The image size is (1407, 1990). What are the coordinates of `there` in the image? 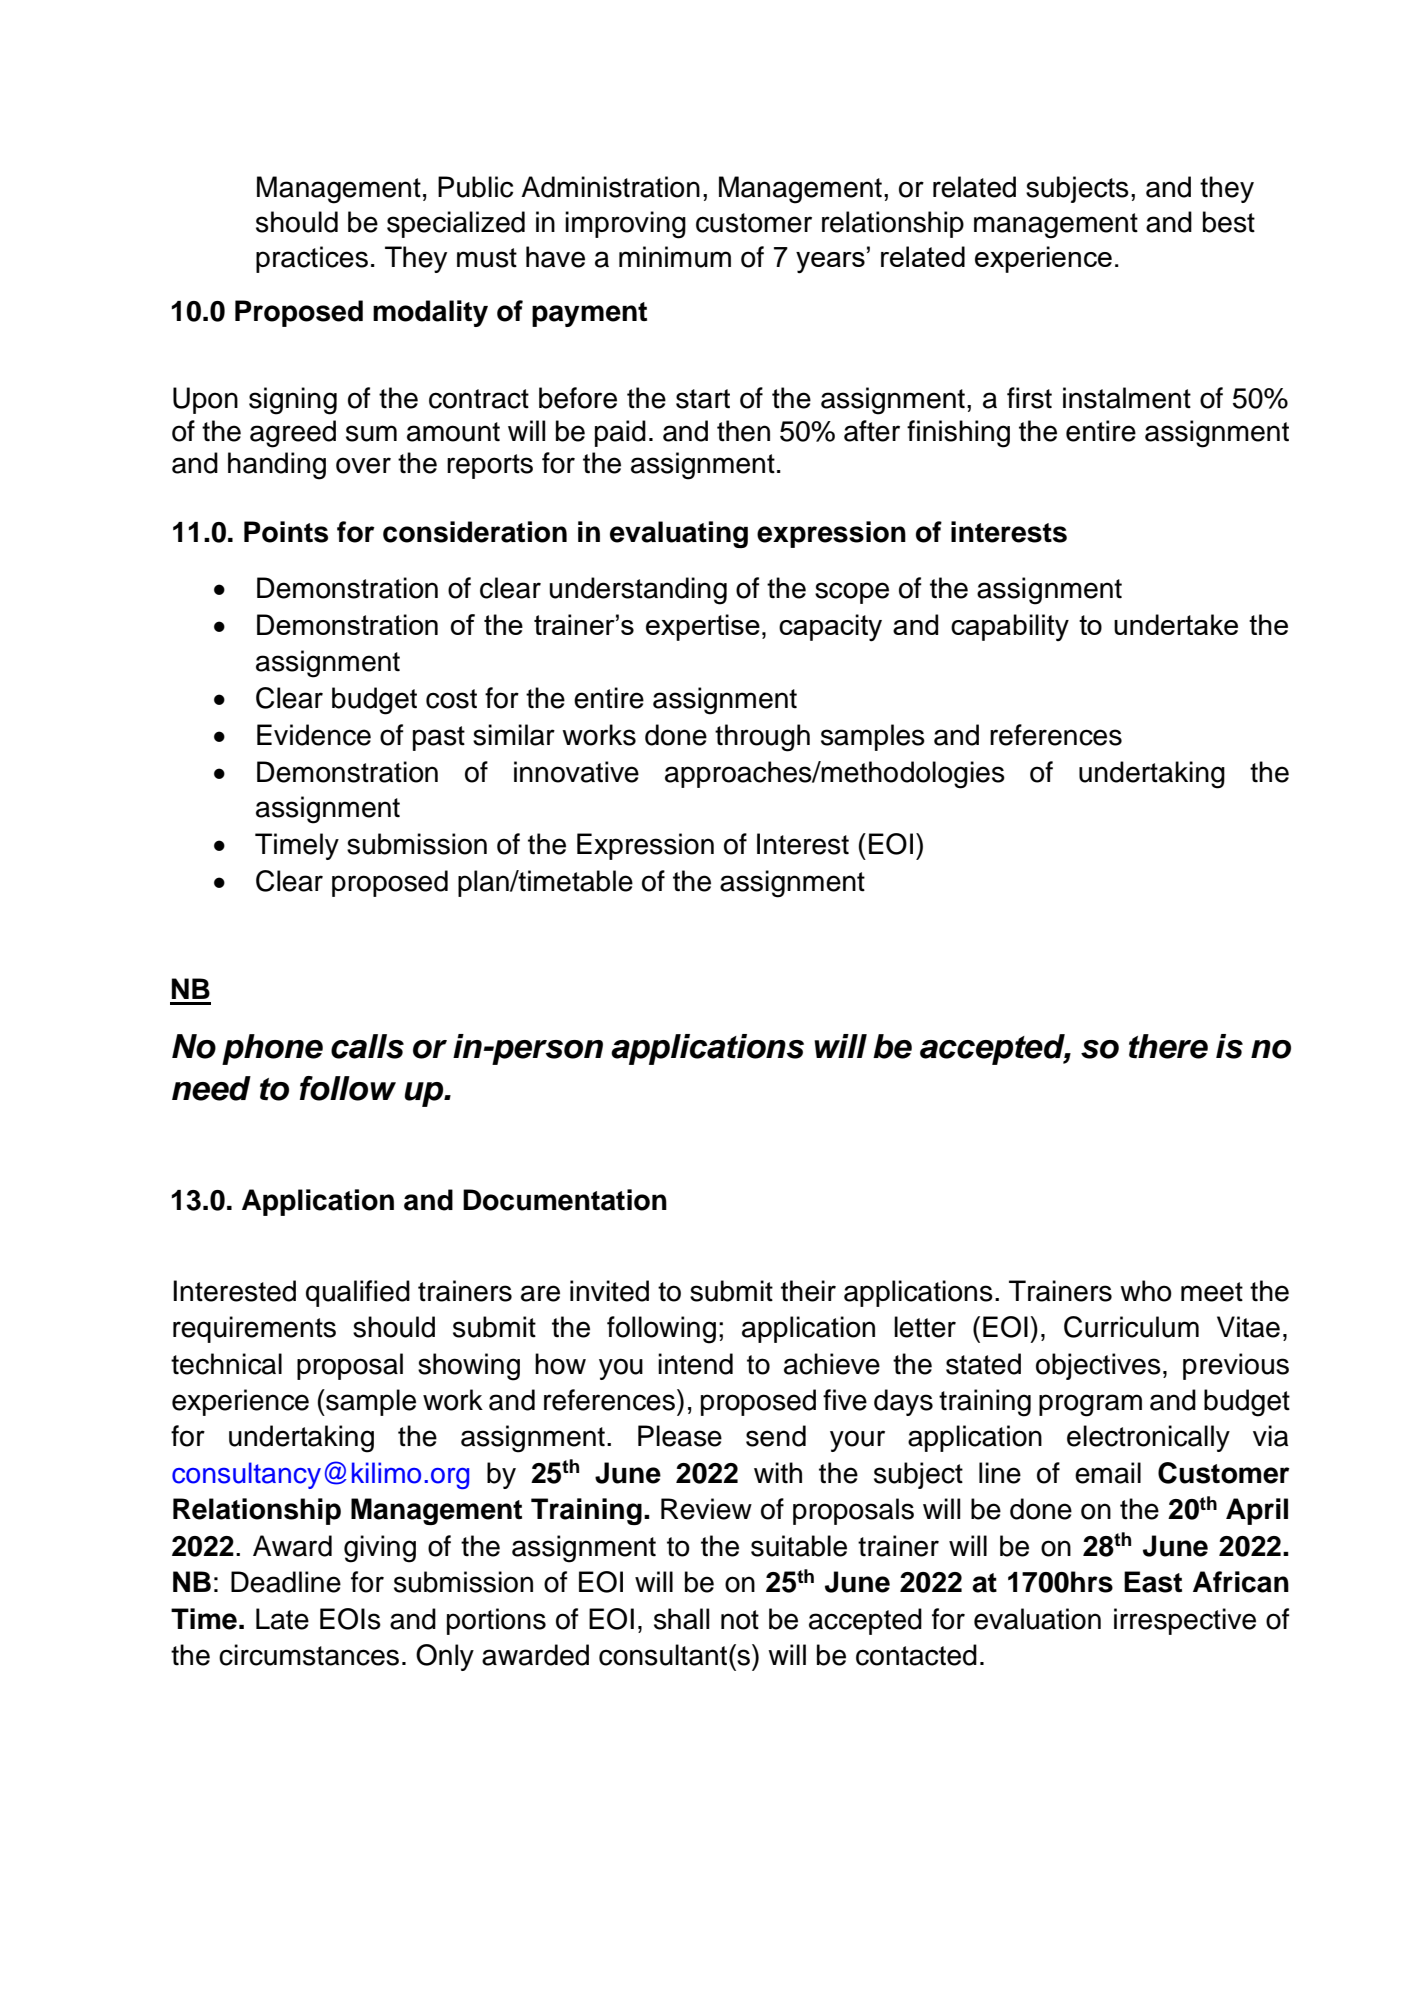 It's located at (1168, 1046).
